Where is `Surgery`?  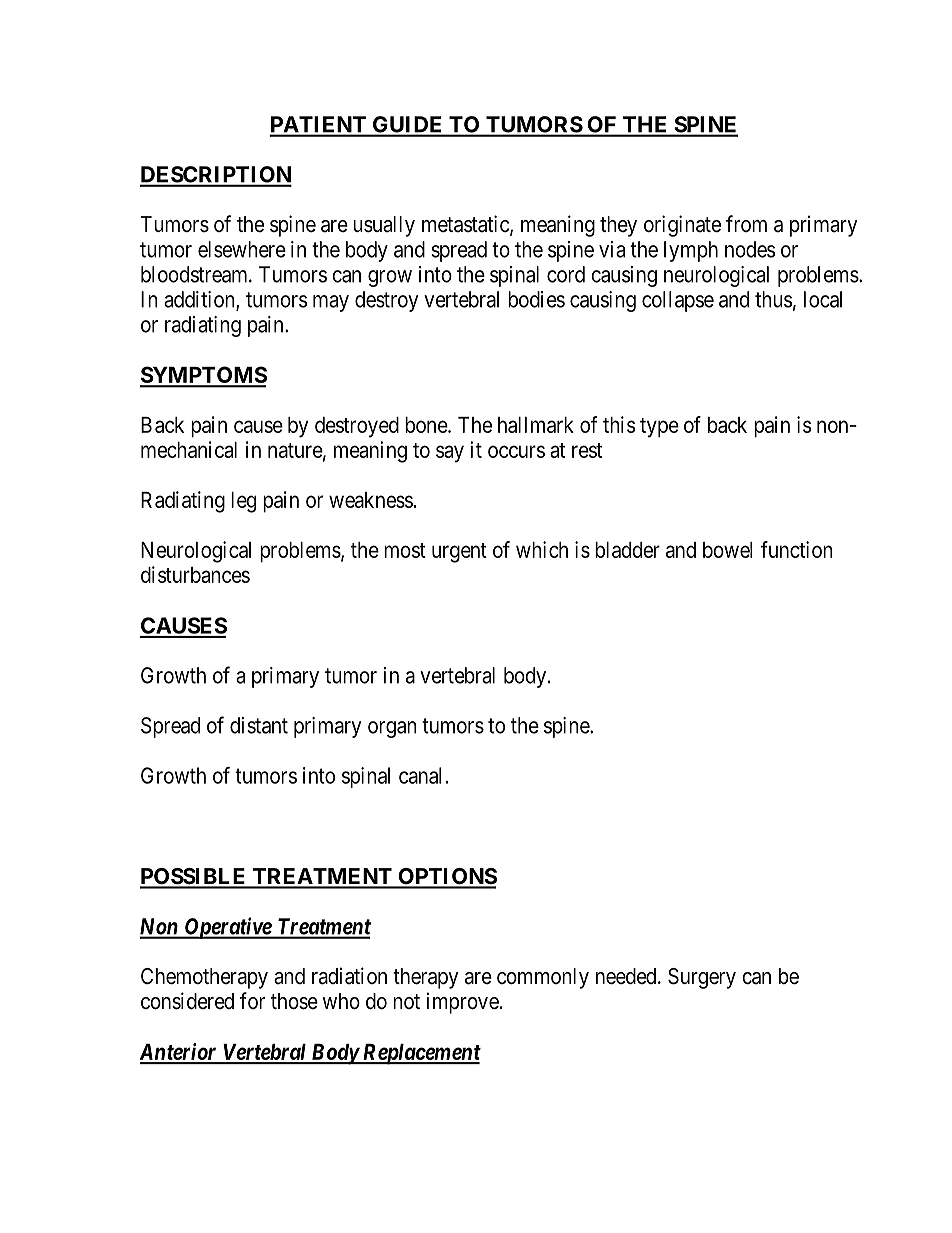 Surgery is located at coordinates (702, 978).
